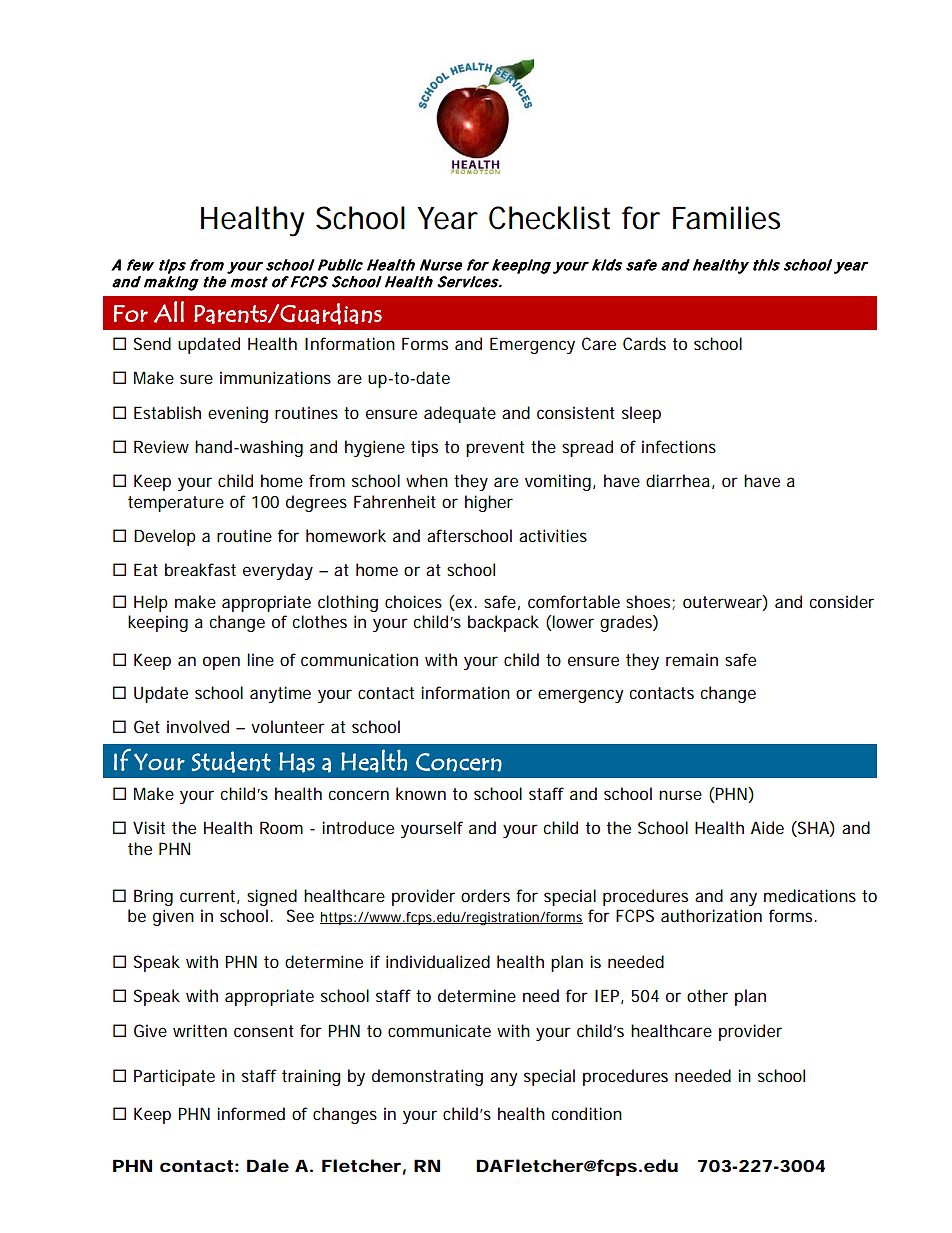  I want to click on demonstrating, so click(427, 1077).
